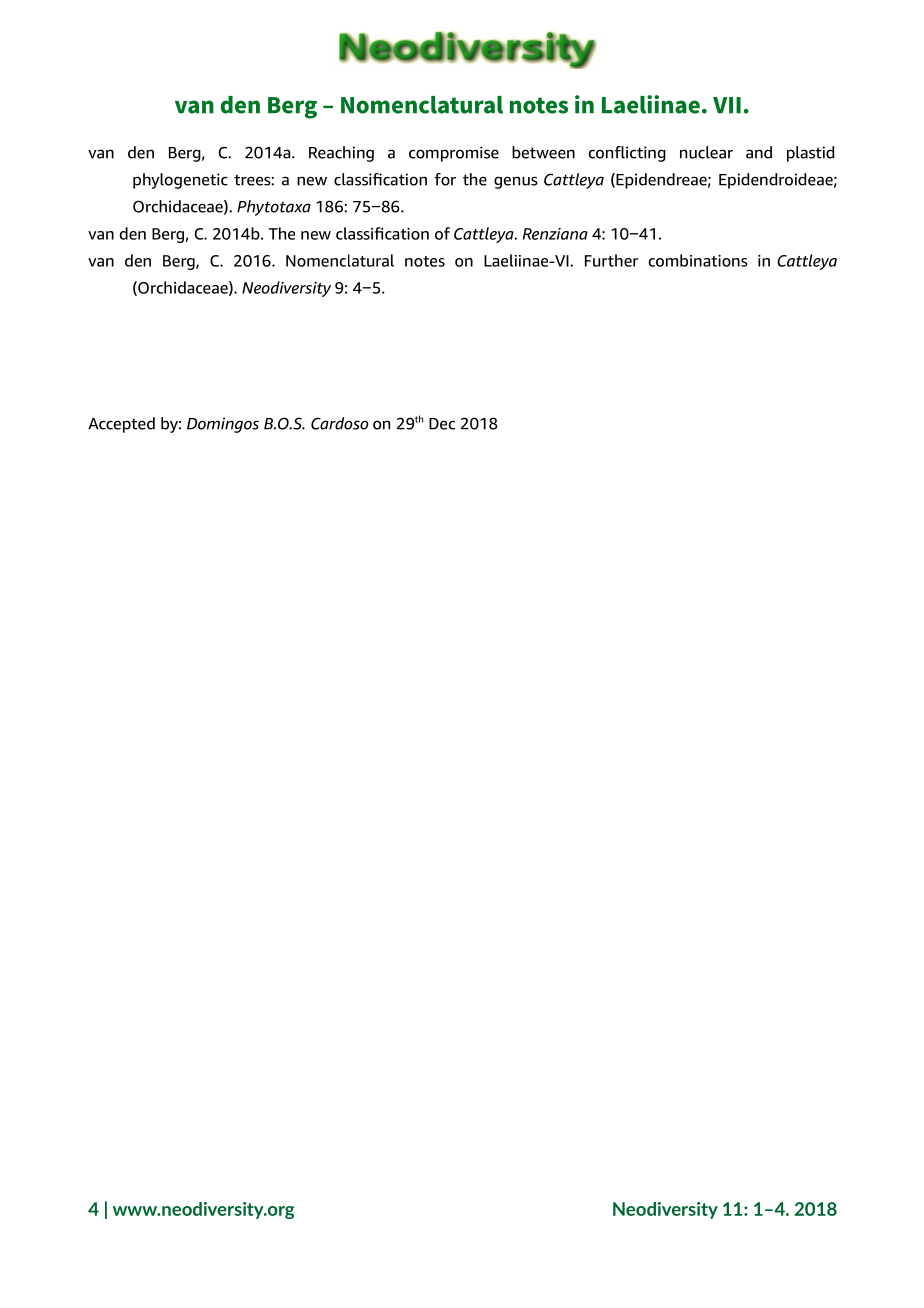  I want to click on Reaching, so click(341, 154).
